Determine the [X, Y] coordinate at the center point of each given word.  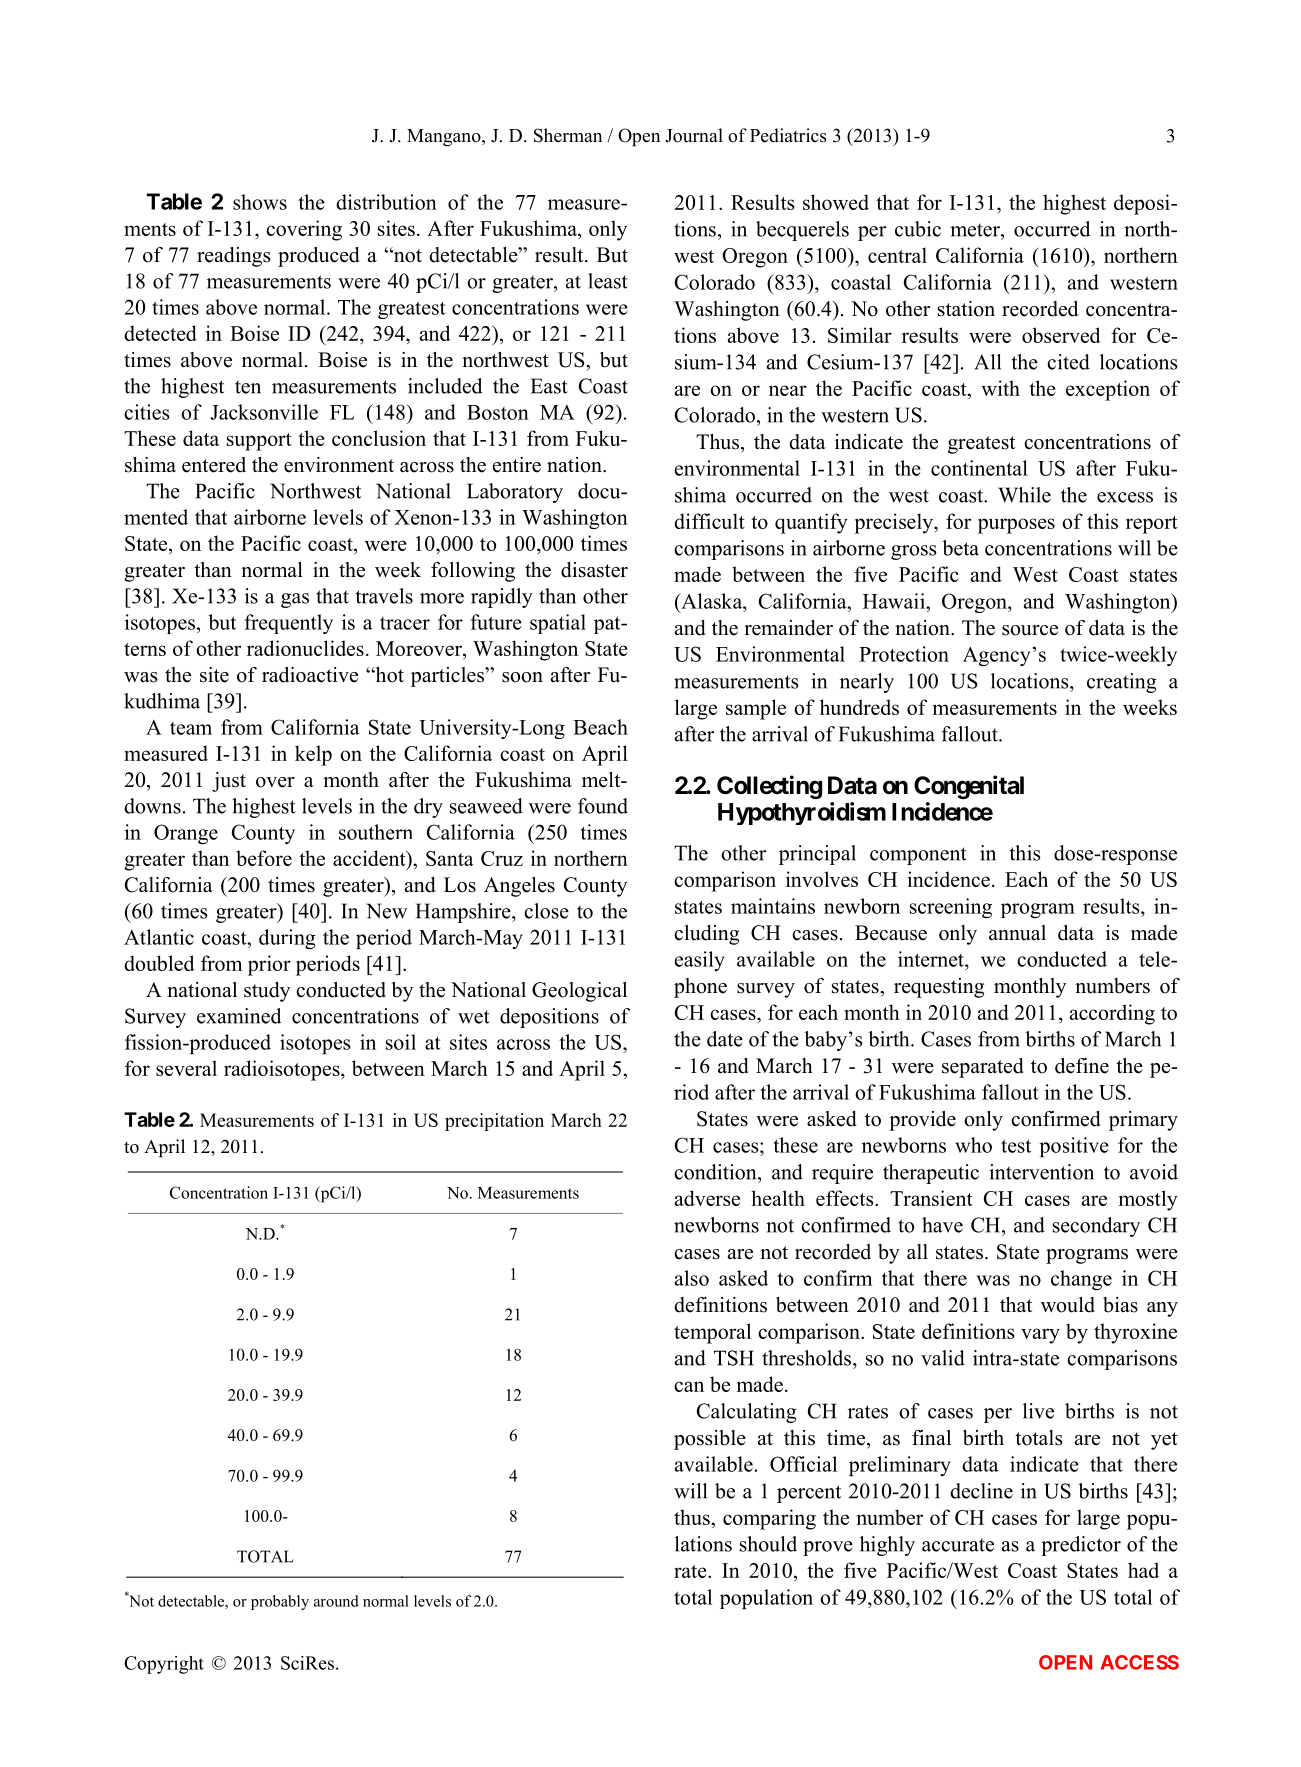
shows [260, 202]
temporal [712, 1333]
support [259, 442]
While [1024, 495]
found [603, 806]
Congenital [969, 787]
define [1082, 1066]
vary [1040, 1336]
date [725, 1039]
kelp [313, 755]
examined [239, 1016]
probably [280, 1602]
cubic [918, 229]
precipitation [494, 1122]
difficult [709, 521]
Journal [694, 135]
